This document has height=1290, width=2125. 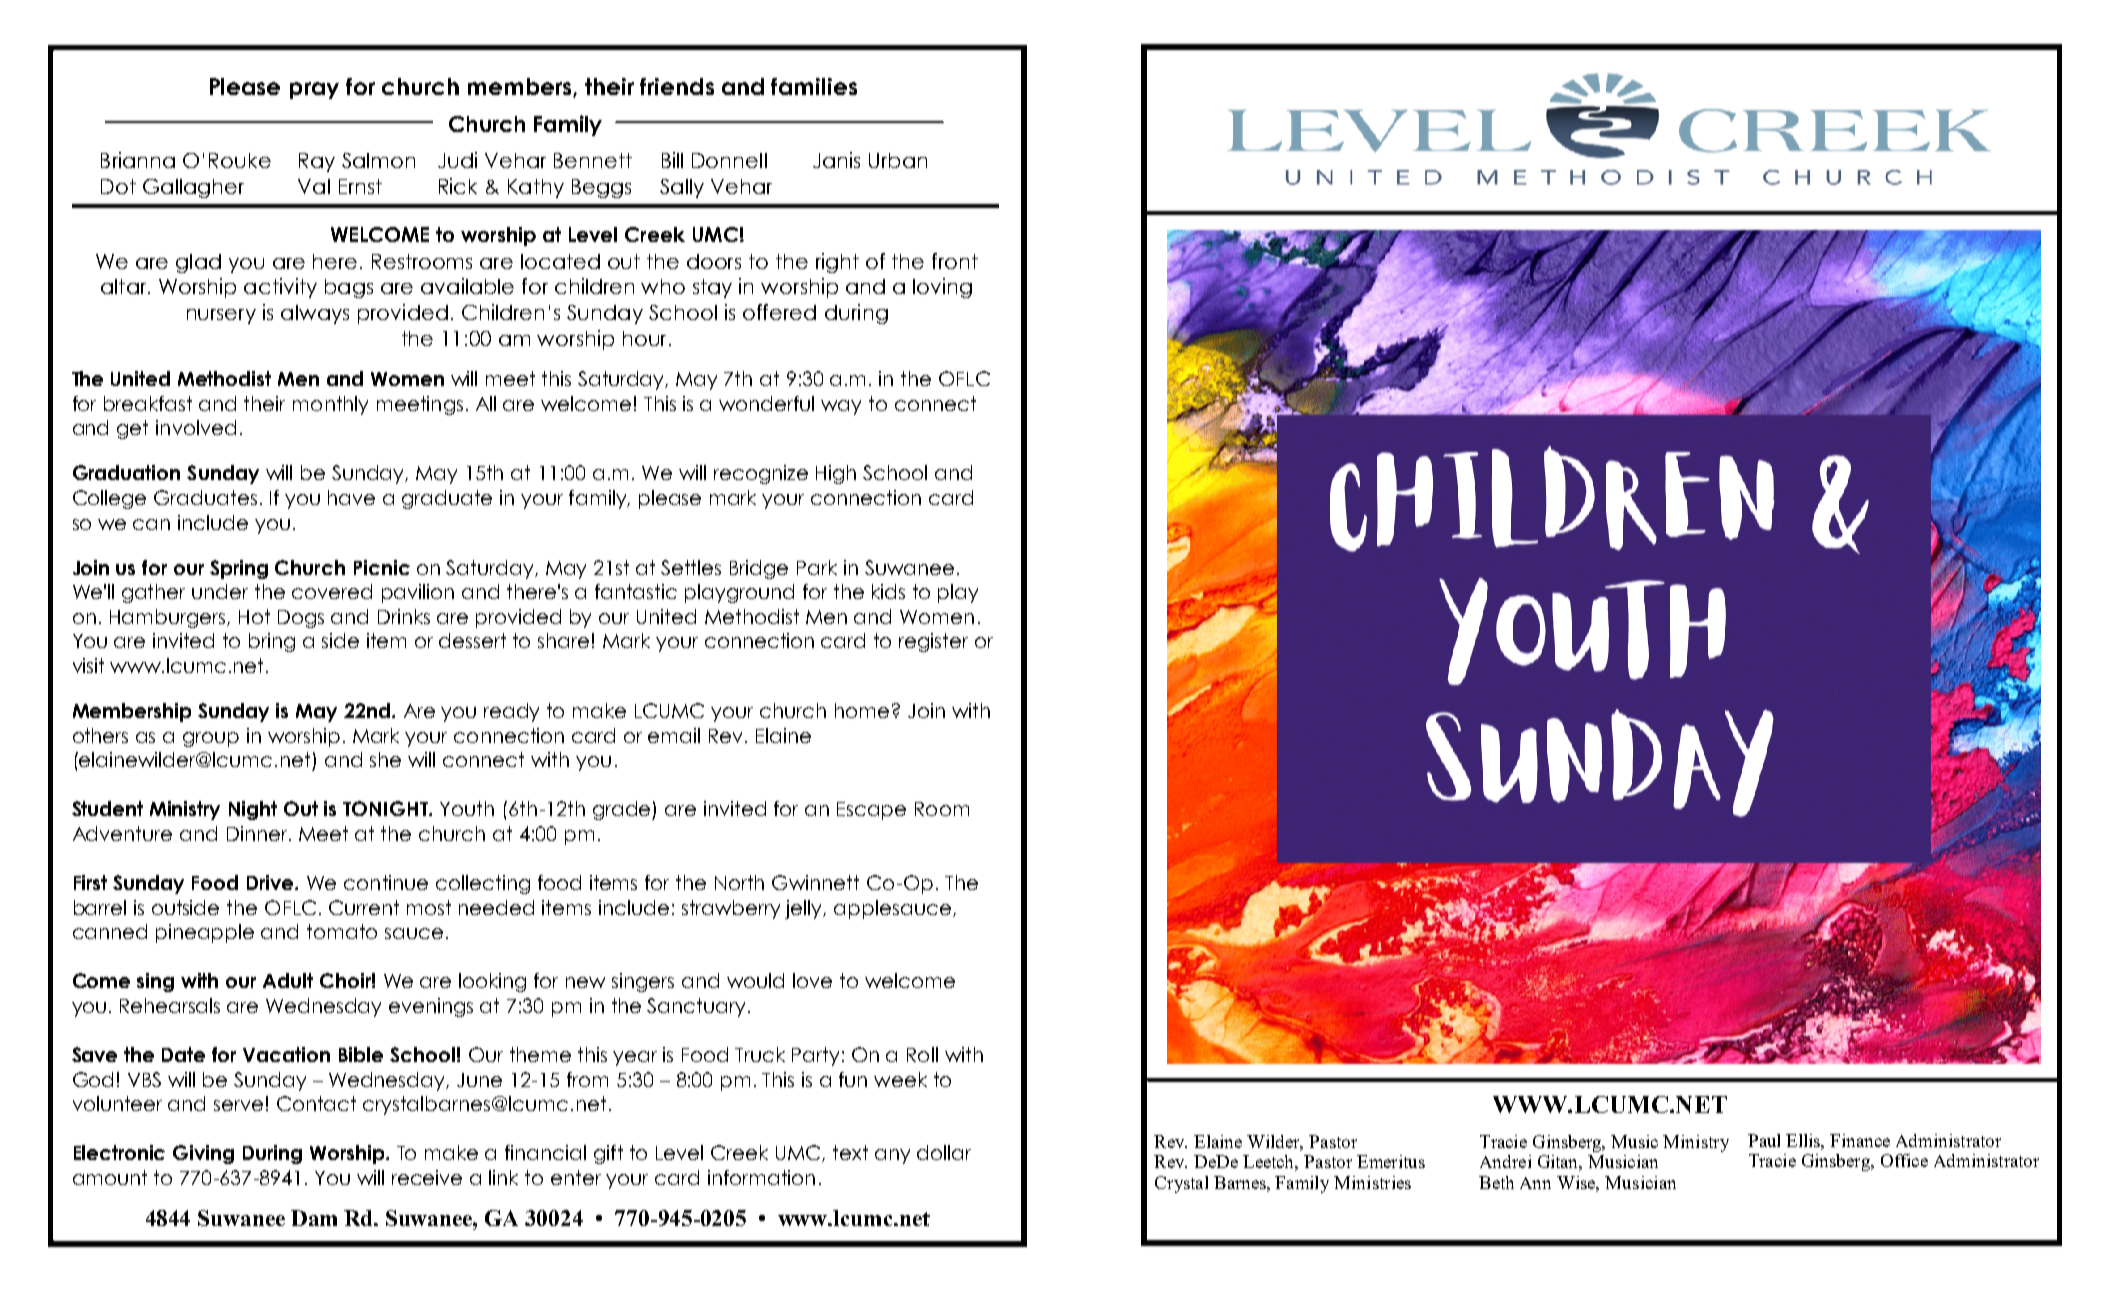 What do you see at coordinates (1764, 1140) in the document?
I see `Paul` at bounding box center [1764, 1140].
